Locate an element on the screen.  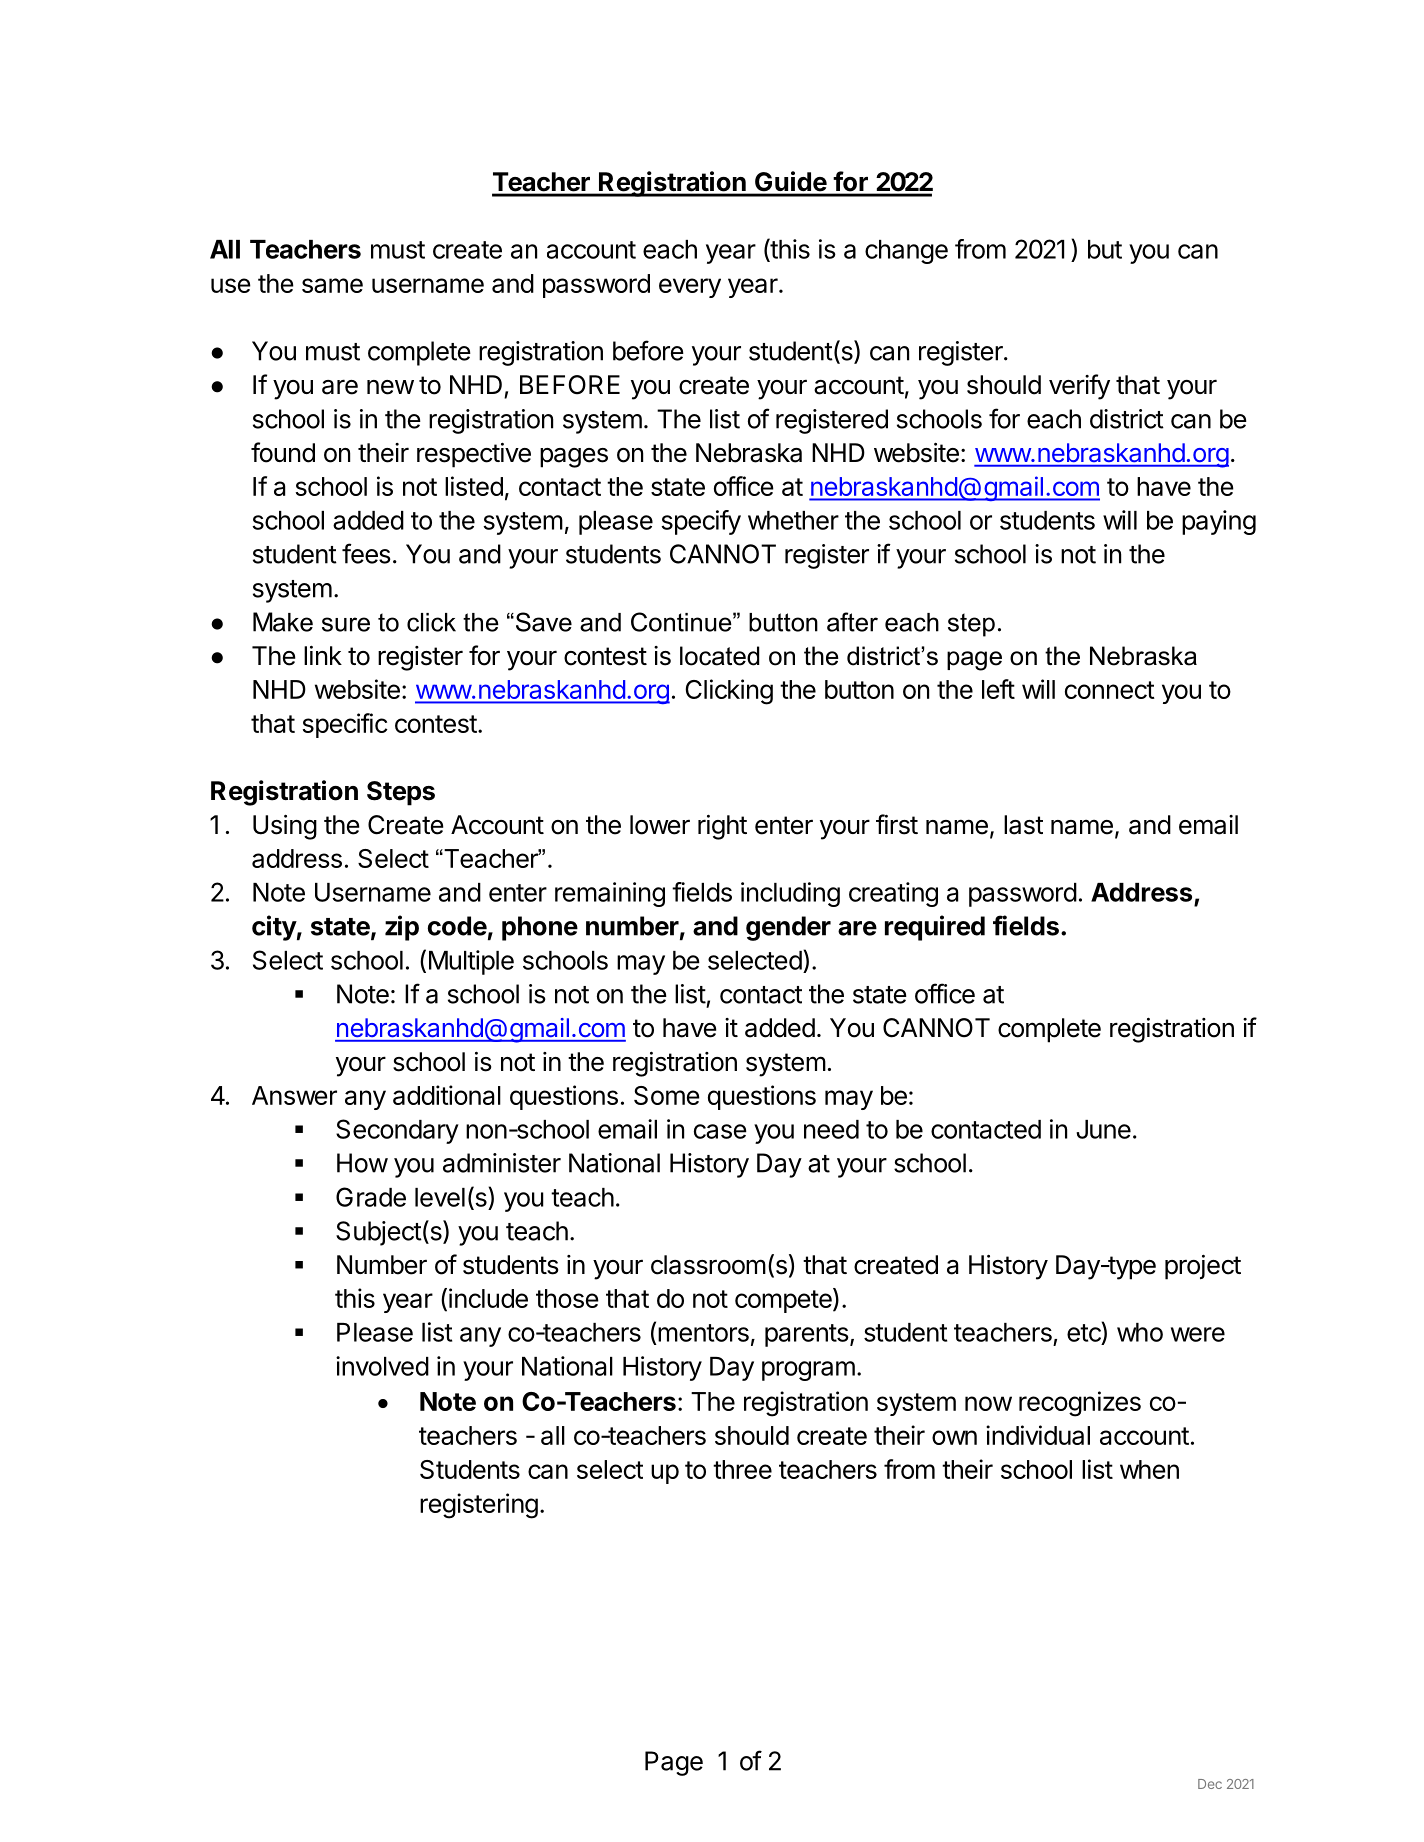
June is located at coordinates (1103, 1129).
